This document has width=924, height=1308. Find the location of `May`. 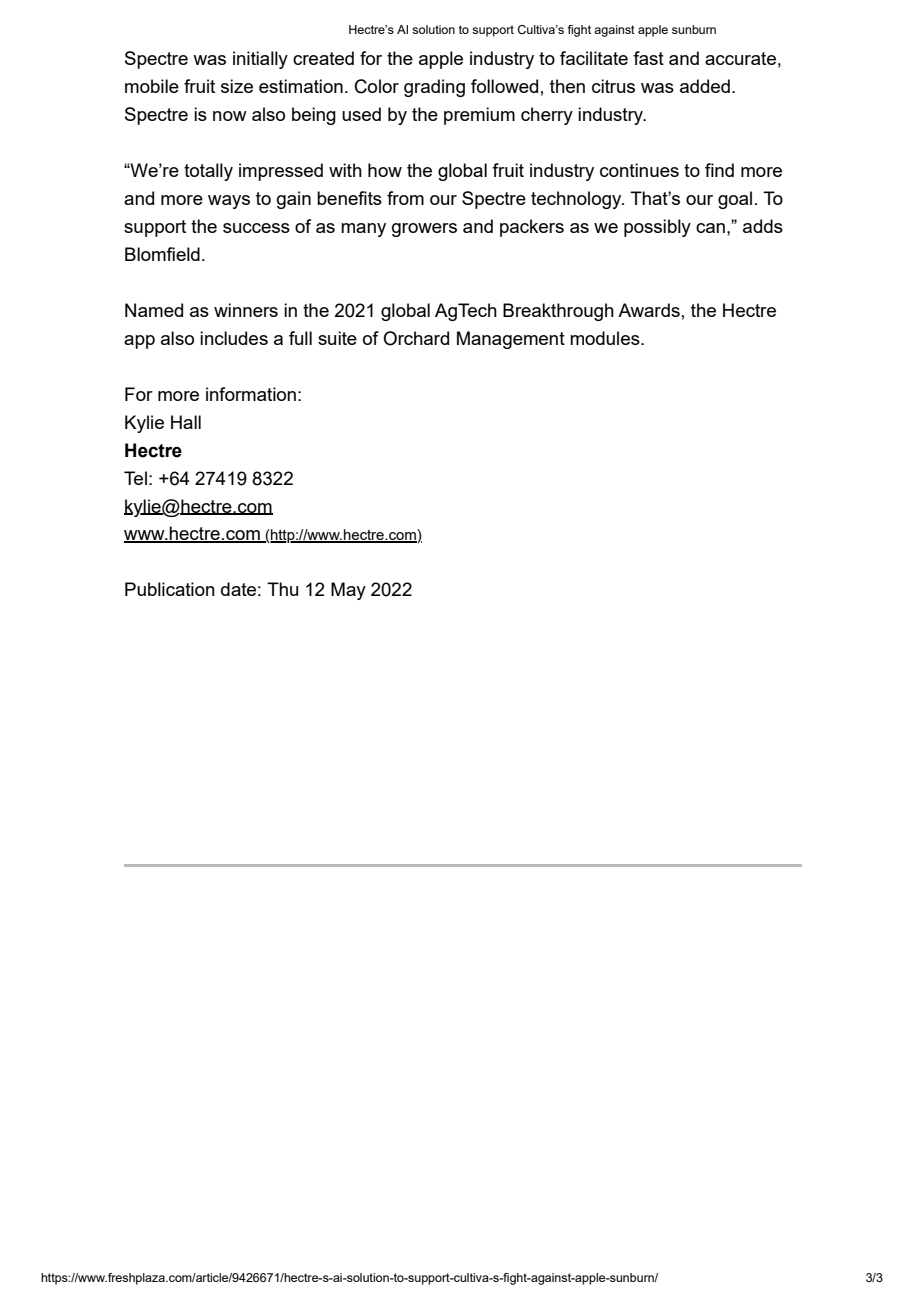

May is located at coordinates (348, 591).
